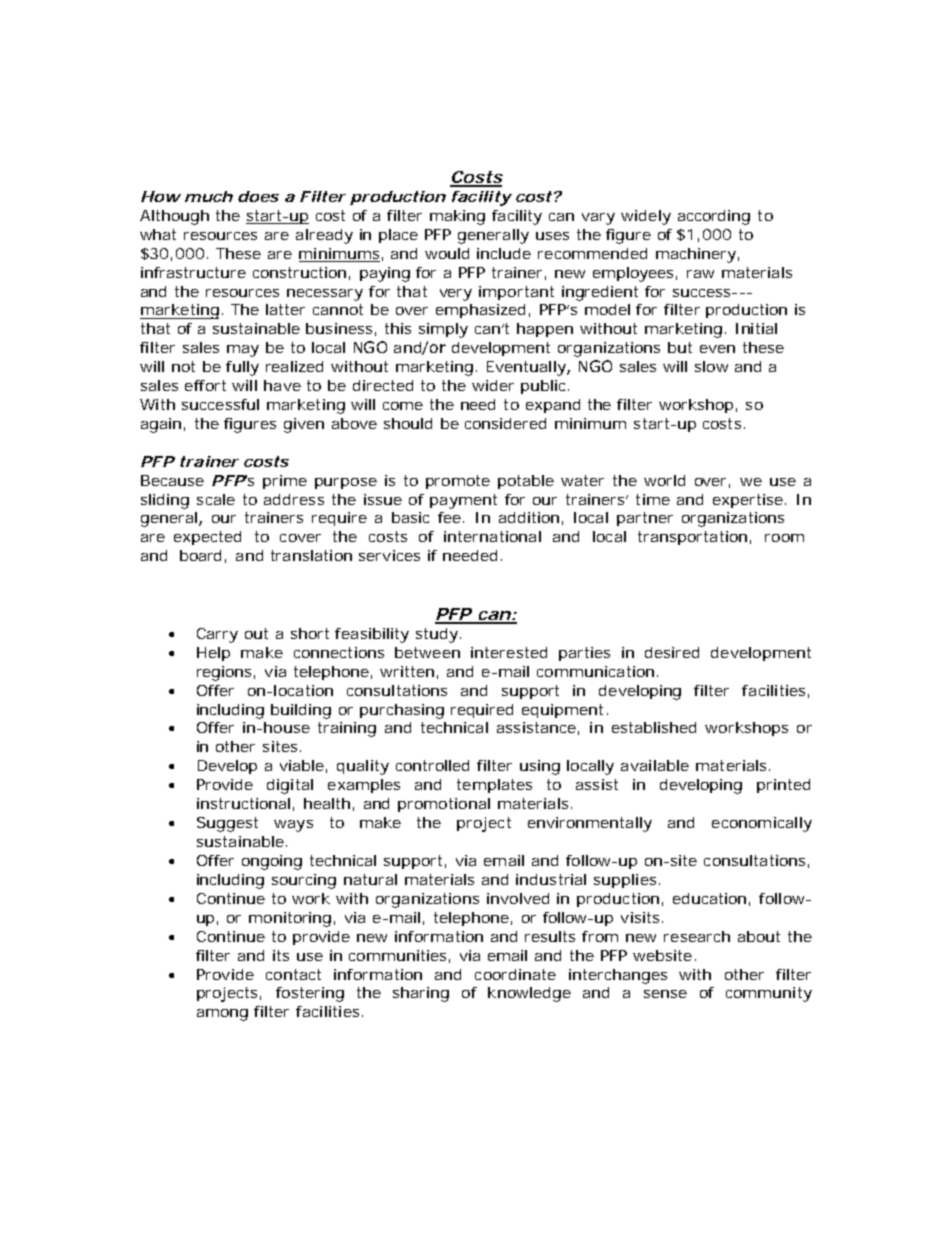 Image resolution: width=952 pixels, height=1233 pixels. What do you see at coordinates (205, 385) in the screenshot?
I see `effort` at bounding box center [205, 385].
